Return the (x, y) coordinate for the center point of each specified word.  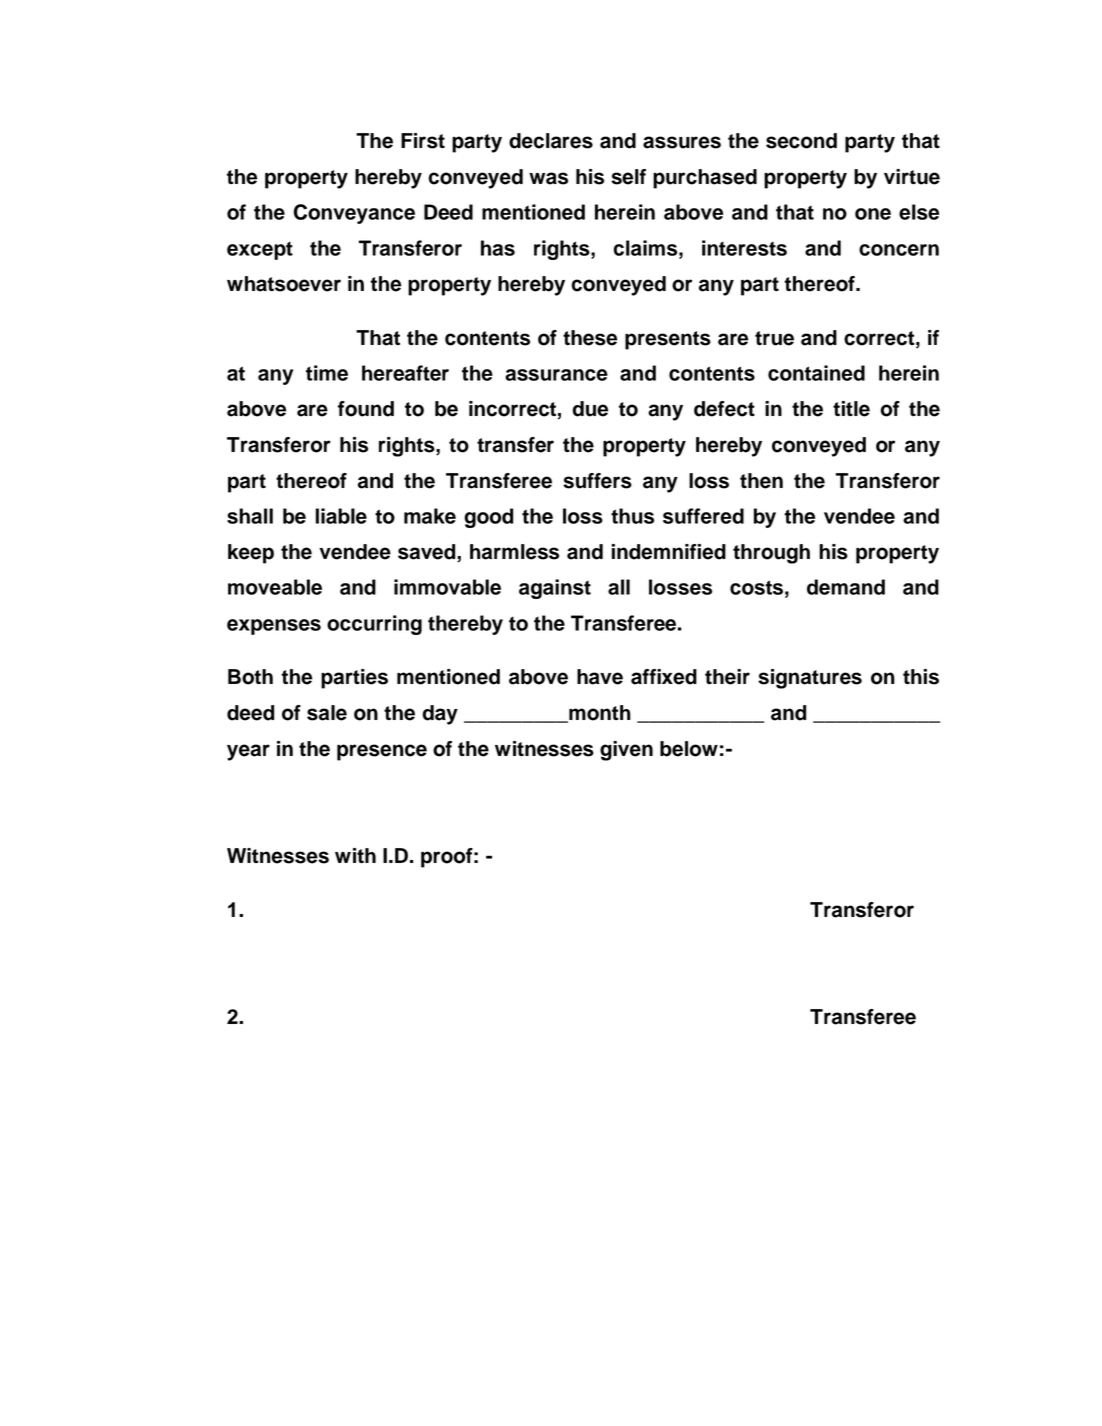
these (590, 338)
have (600, 677)
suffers (597, 481)
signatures (810, 679)
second (801, 141)
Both (250, 677)
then (761, 481)
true (774, 338)
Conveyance (354, 214)
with (355, 855)
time (327, 373)
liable (341, 516)
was (548, 178)
